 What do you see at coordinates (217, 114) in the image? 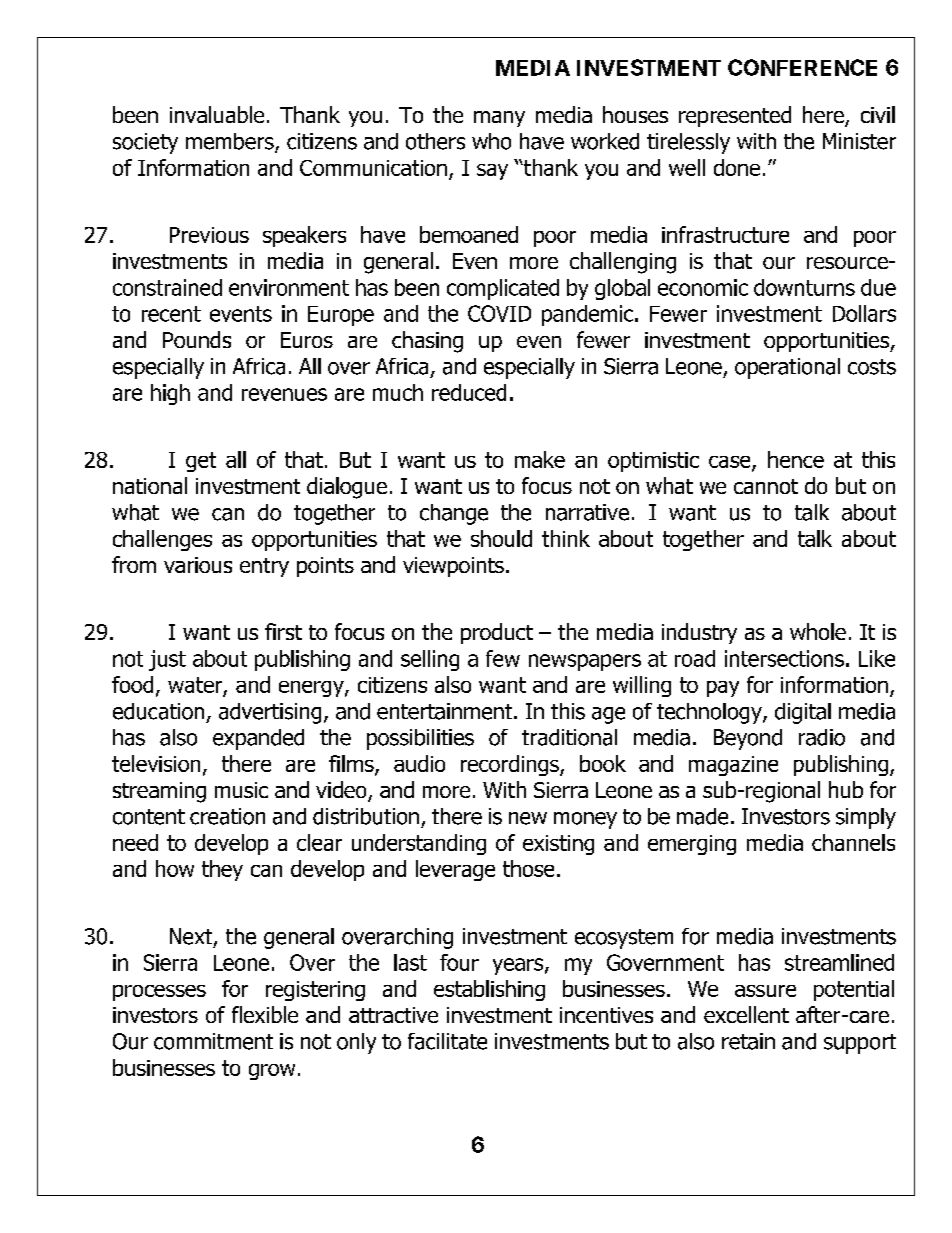
I see `invaluable` at bounding box center [217, 114].
